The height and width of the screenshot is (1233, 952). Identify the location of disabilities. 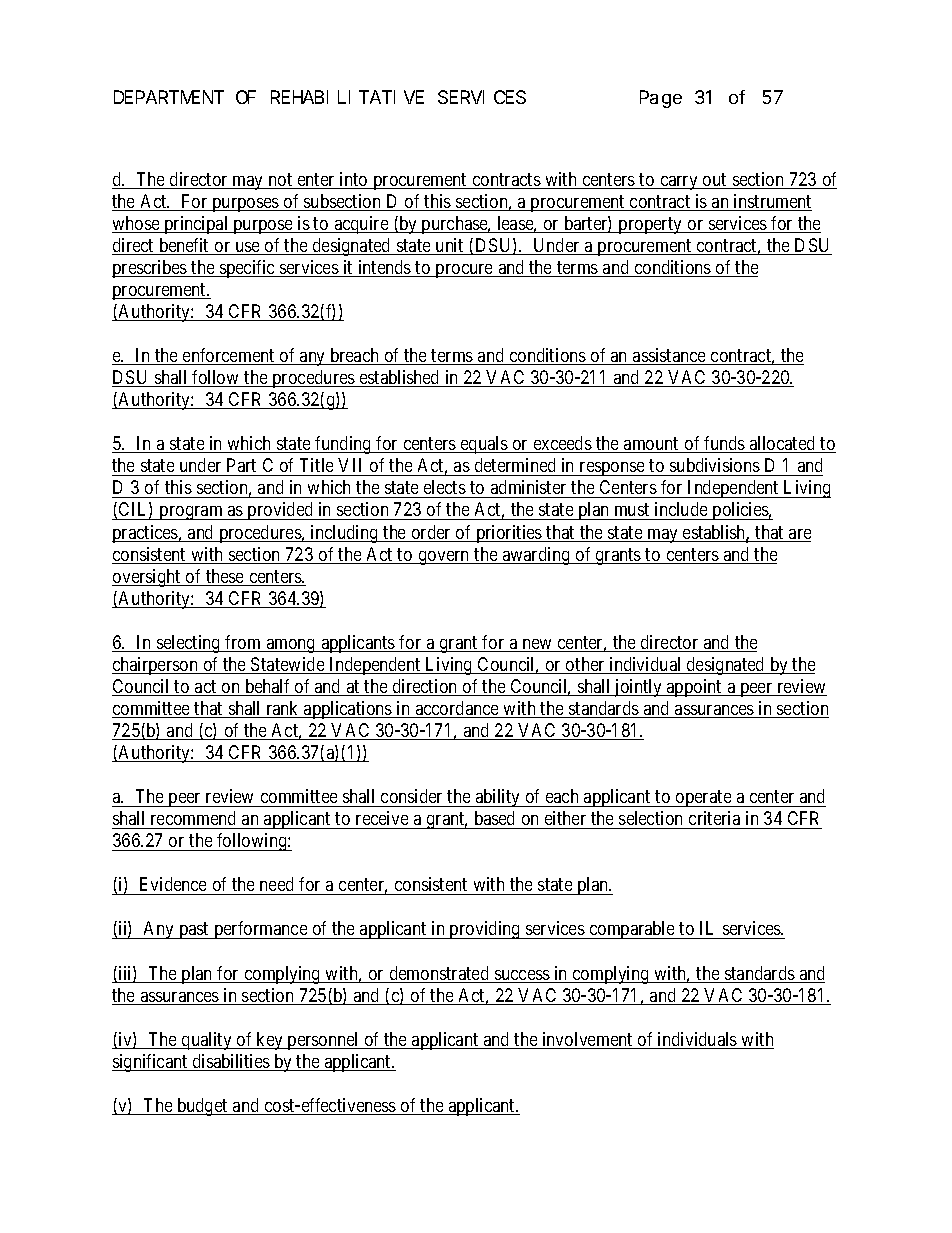
(231, 1062).
